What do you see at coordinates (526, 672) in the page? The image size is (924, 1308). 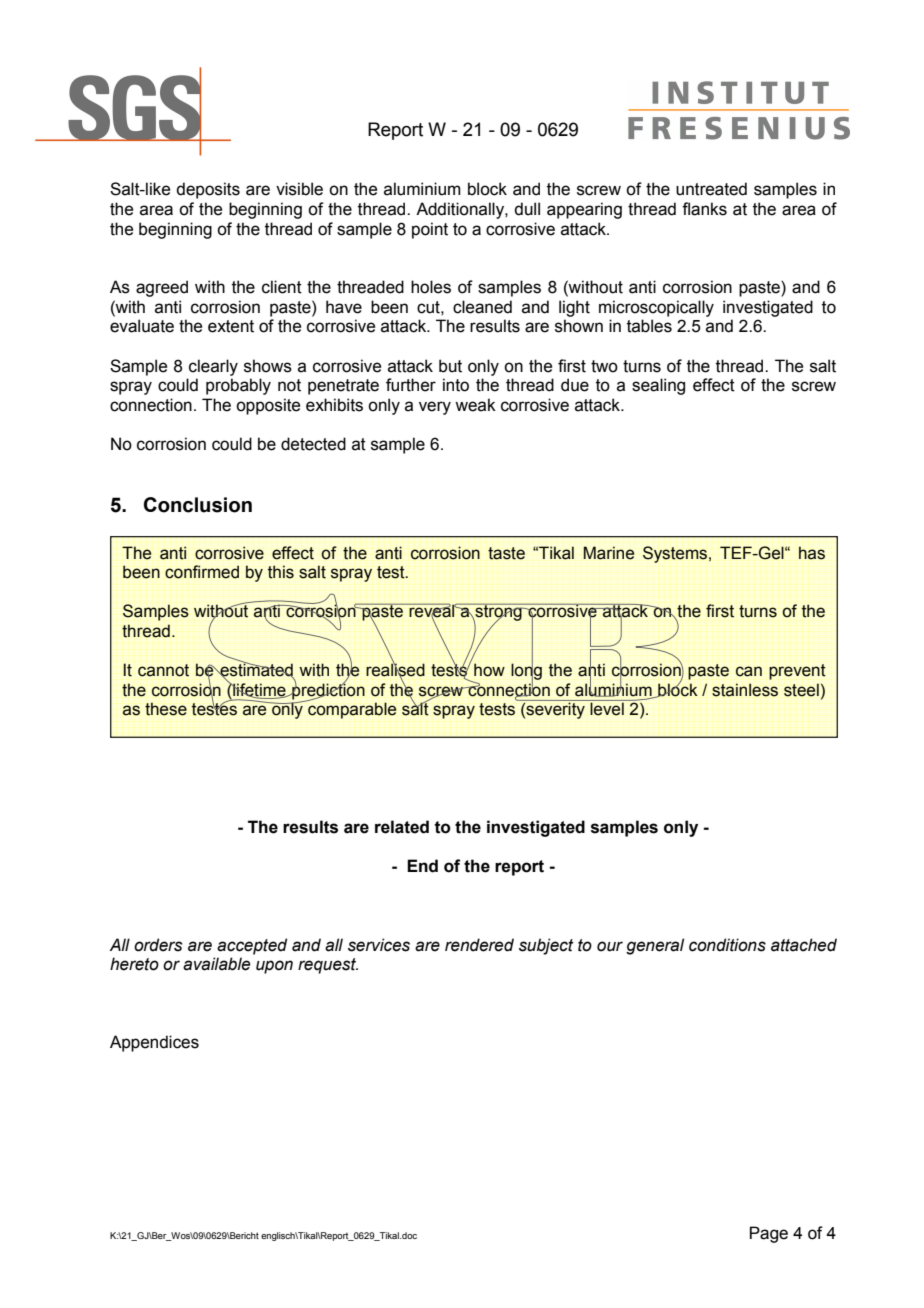 I see `long` at bounding box center [526, 672].
